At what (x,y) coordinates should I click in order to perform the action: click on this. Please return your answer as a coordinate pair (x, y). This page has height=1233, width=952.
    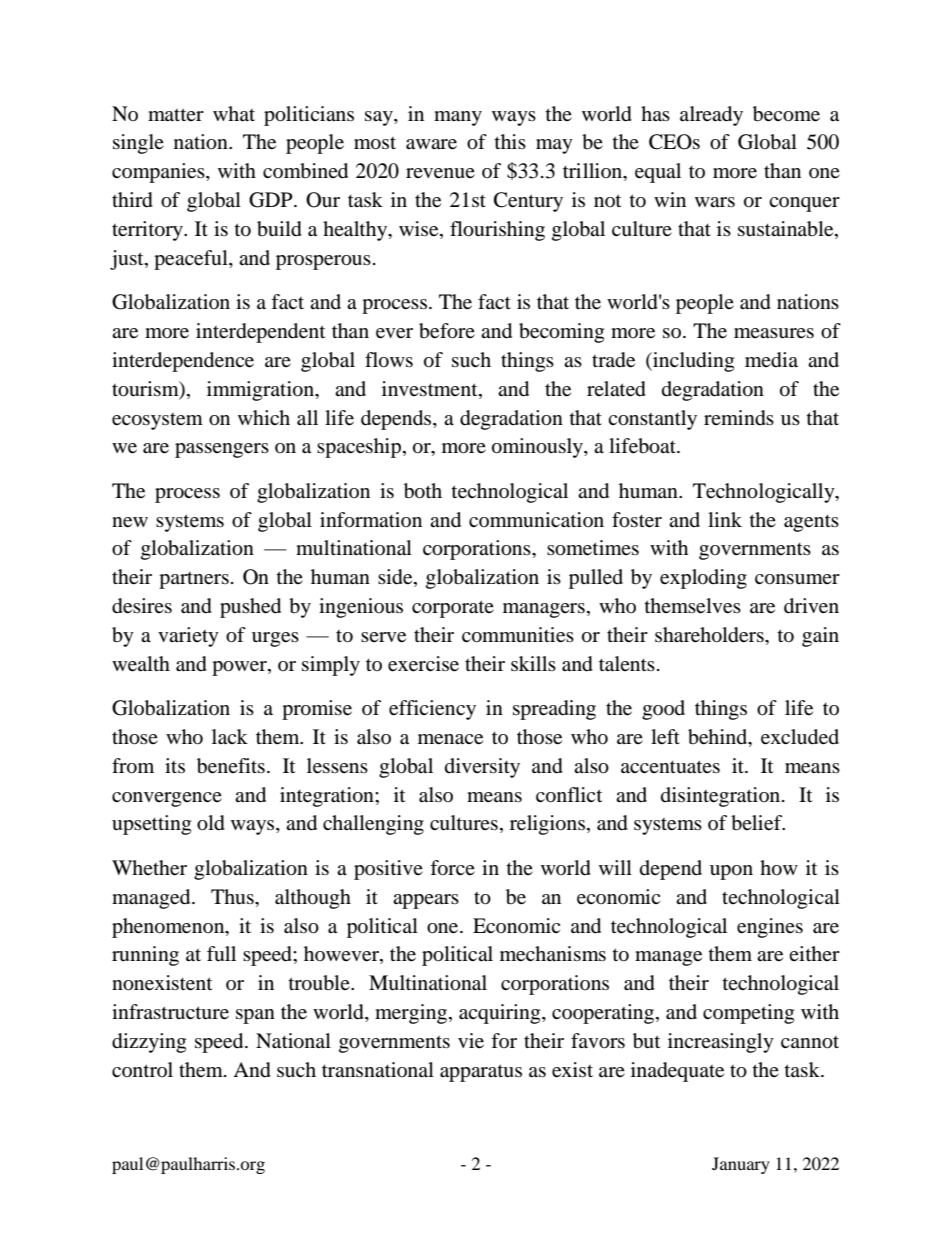
    Looking at the image, I should click on (510, 141).
